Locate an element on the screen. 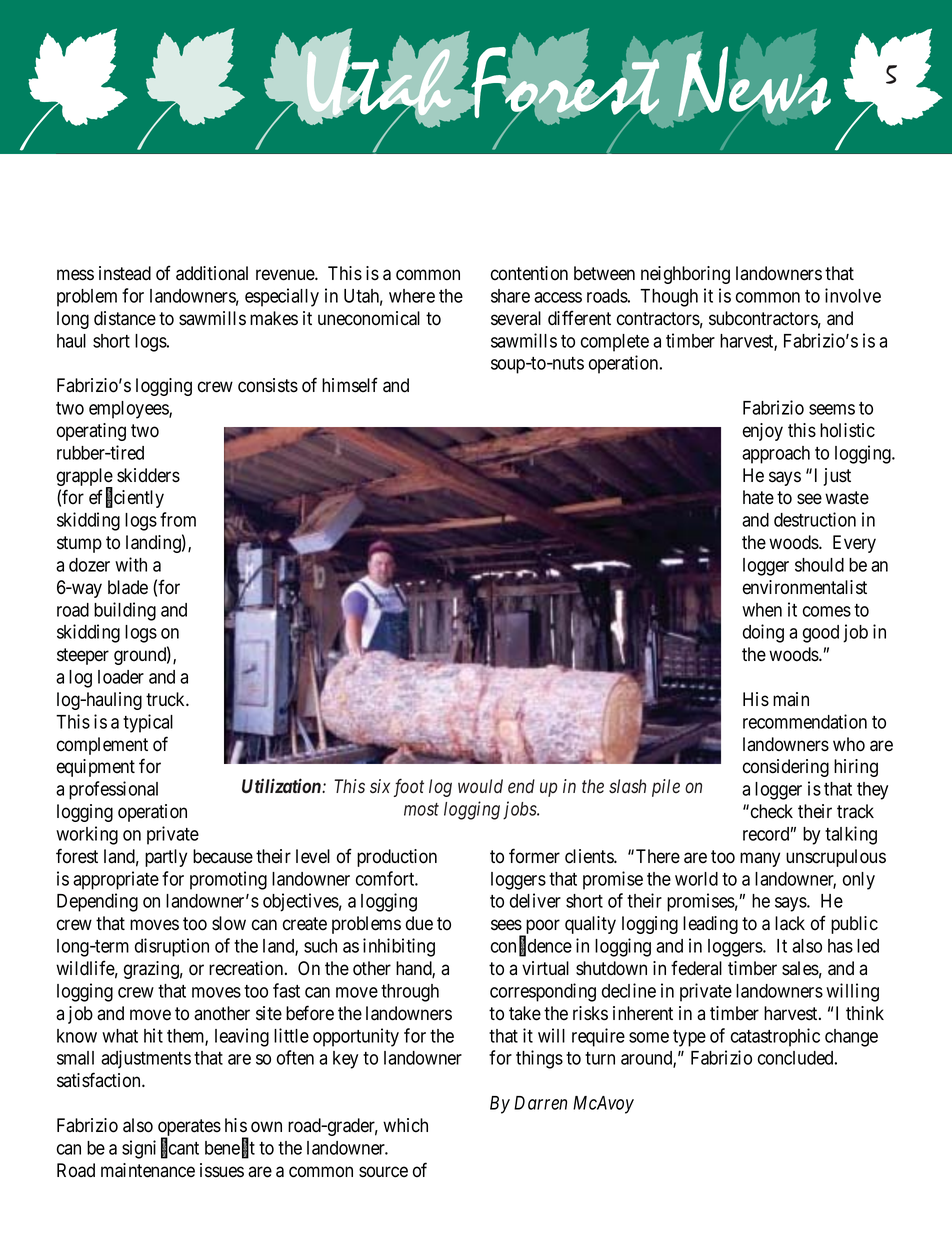  involve is located at coordinates (853, 295).
